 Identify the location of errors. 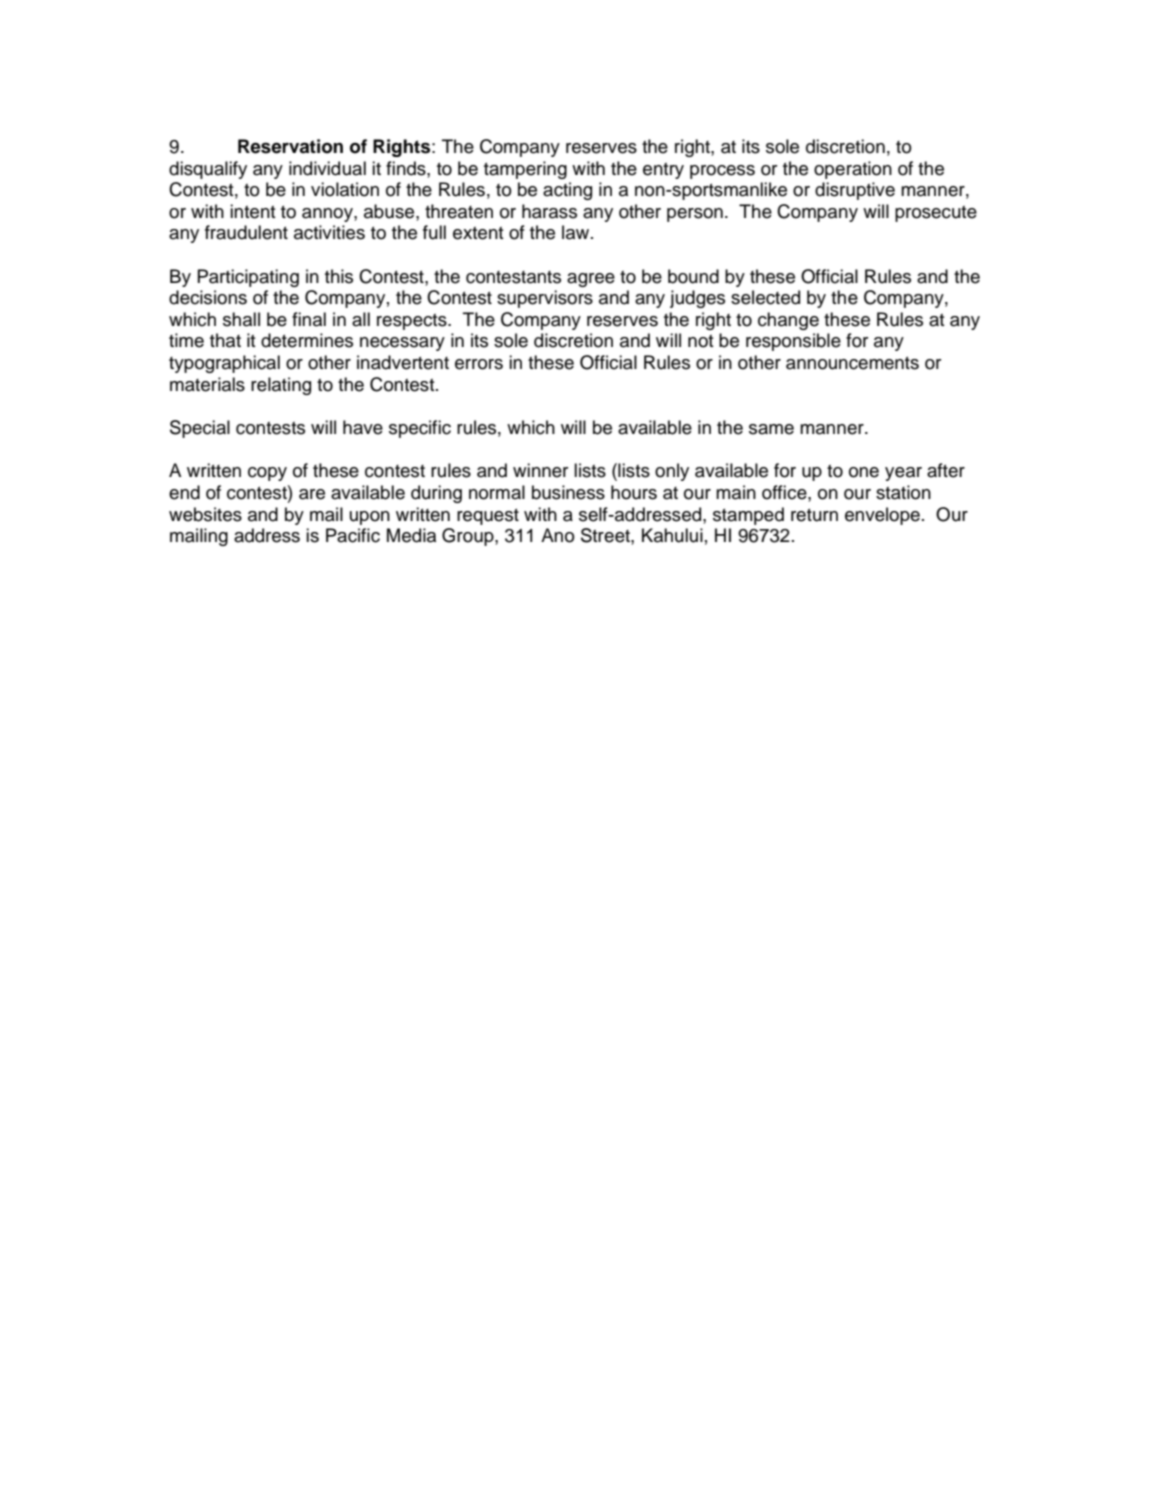
(479, 364).
